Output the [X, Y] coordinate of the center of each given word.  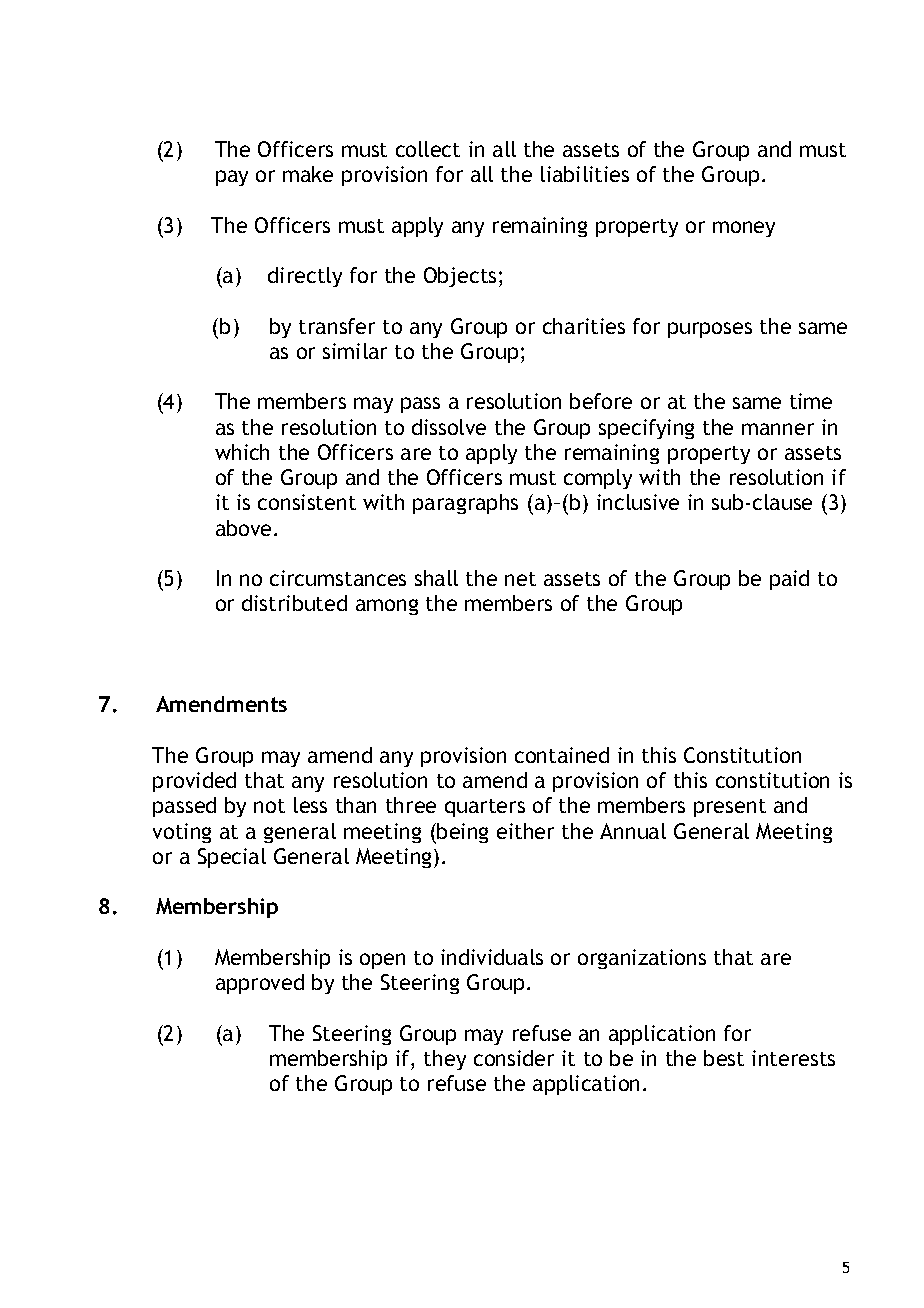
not [269, 806]
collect [428, 149]
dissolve [449, 427]
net [520, 579]
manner [778, 429]
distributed [294, 603]
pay [232, 178]
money [744, 229]
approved [260, 984]
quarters [485, 808]
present [730, 808]
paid [789, 580]
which [242, 452]
